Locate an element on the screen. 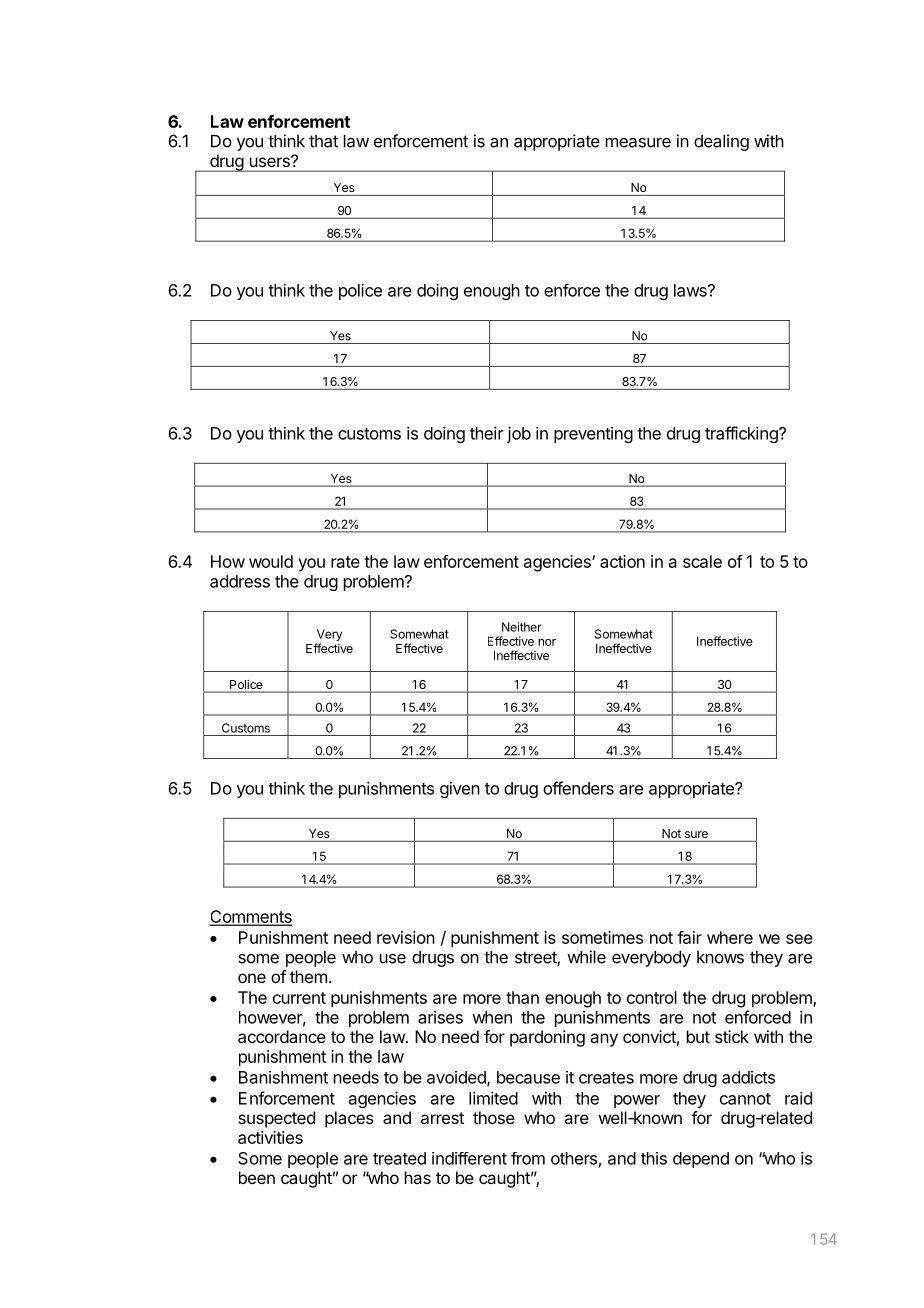 The image size is (924, 1308). trafficking is located at coordinates (742, 434).
